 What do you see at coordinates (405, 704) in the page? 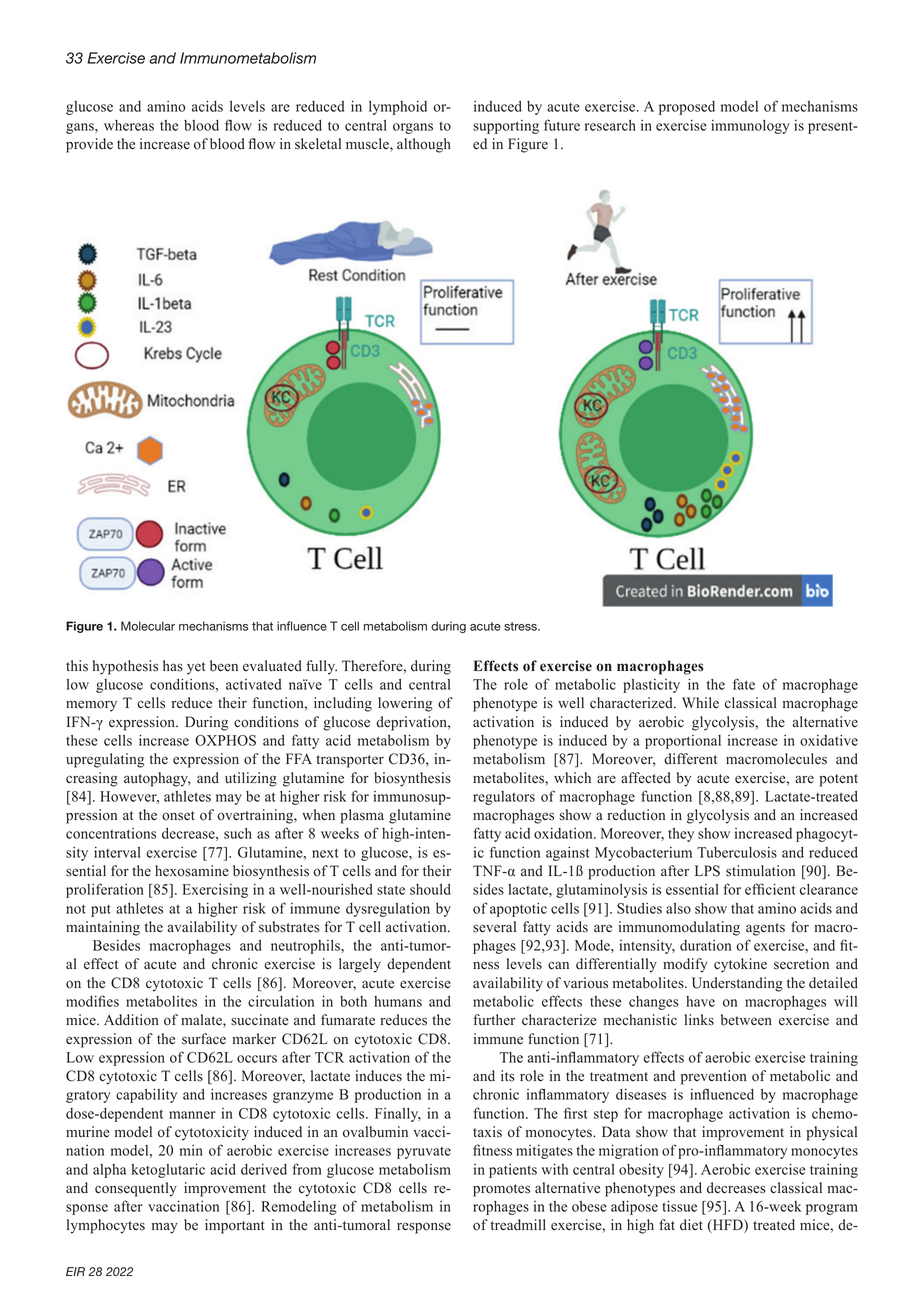
I see `lowering` at bounding box center [405, 704].
